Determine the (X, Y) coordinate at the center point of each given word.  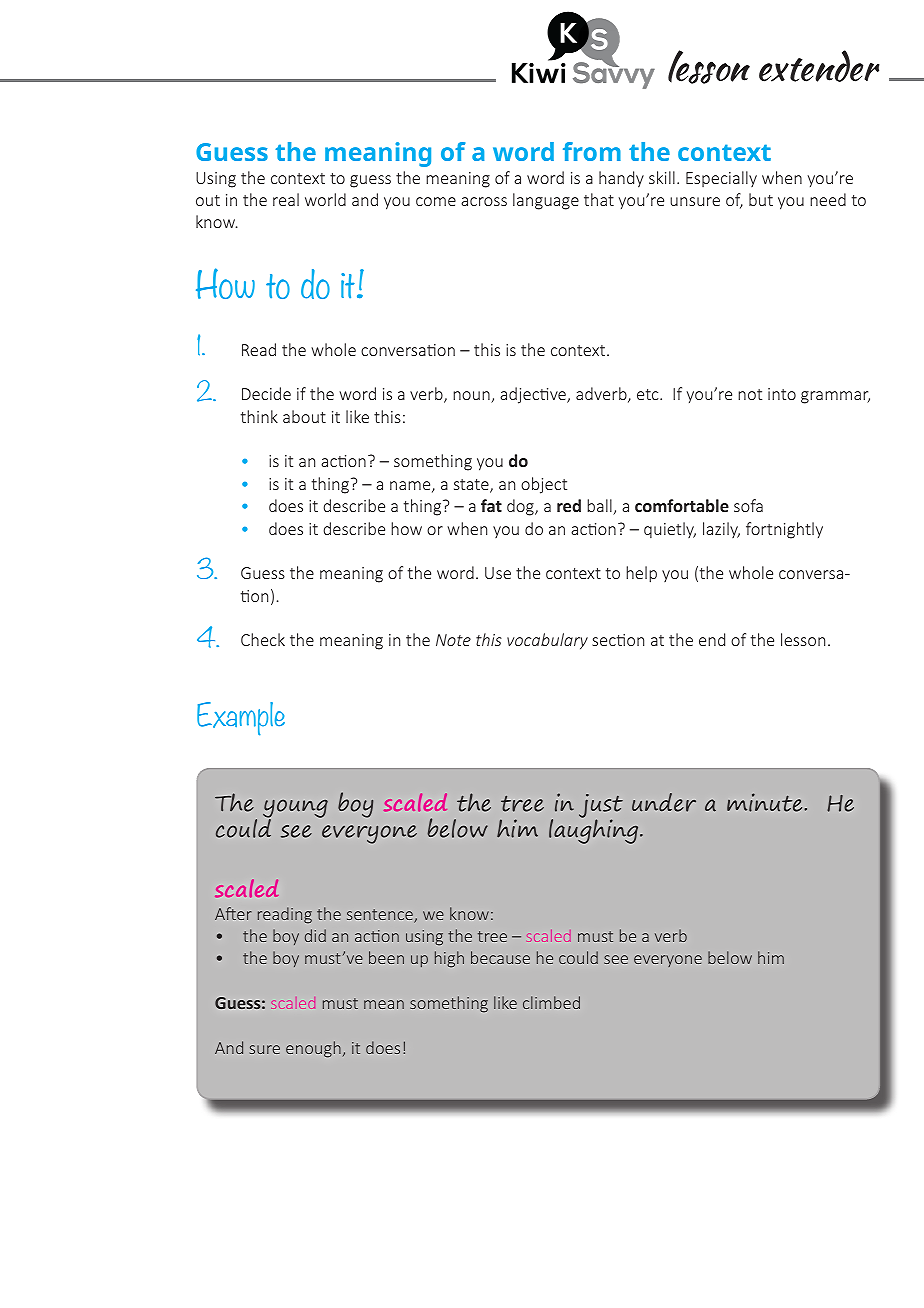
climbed (551, 1002)
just (601, 807)
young (295, 810)
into (782, 394)
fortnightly (784, 530)
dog (521, 507)
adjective (534, 395)
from (592, 151)
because (500, 957)
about (304, 416)
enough (313, 1049)
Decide (266, 393)
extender (819, 66)
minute (766, 802)
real (286, 199)
